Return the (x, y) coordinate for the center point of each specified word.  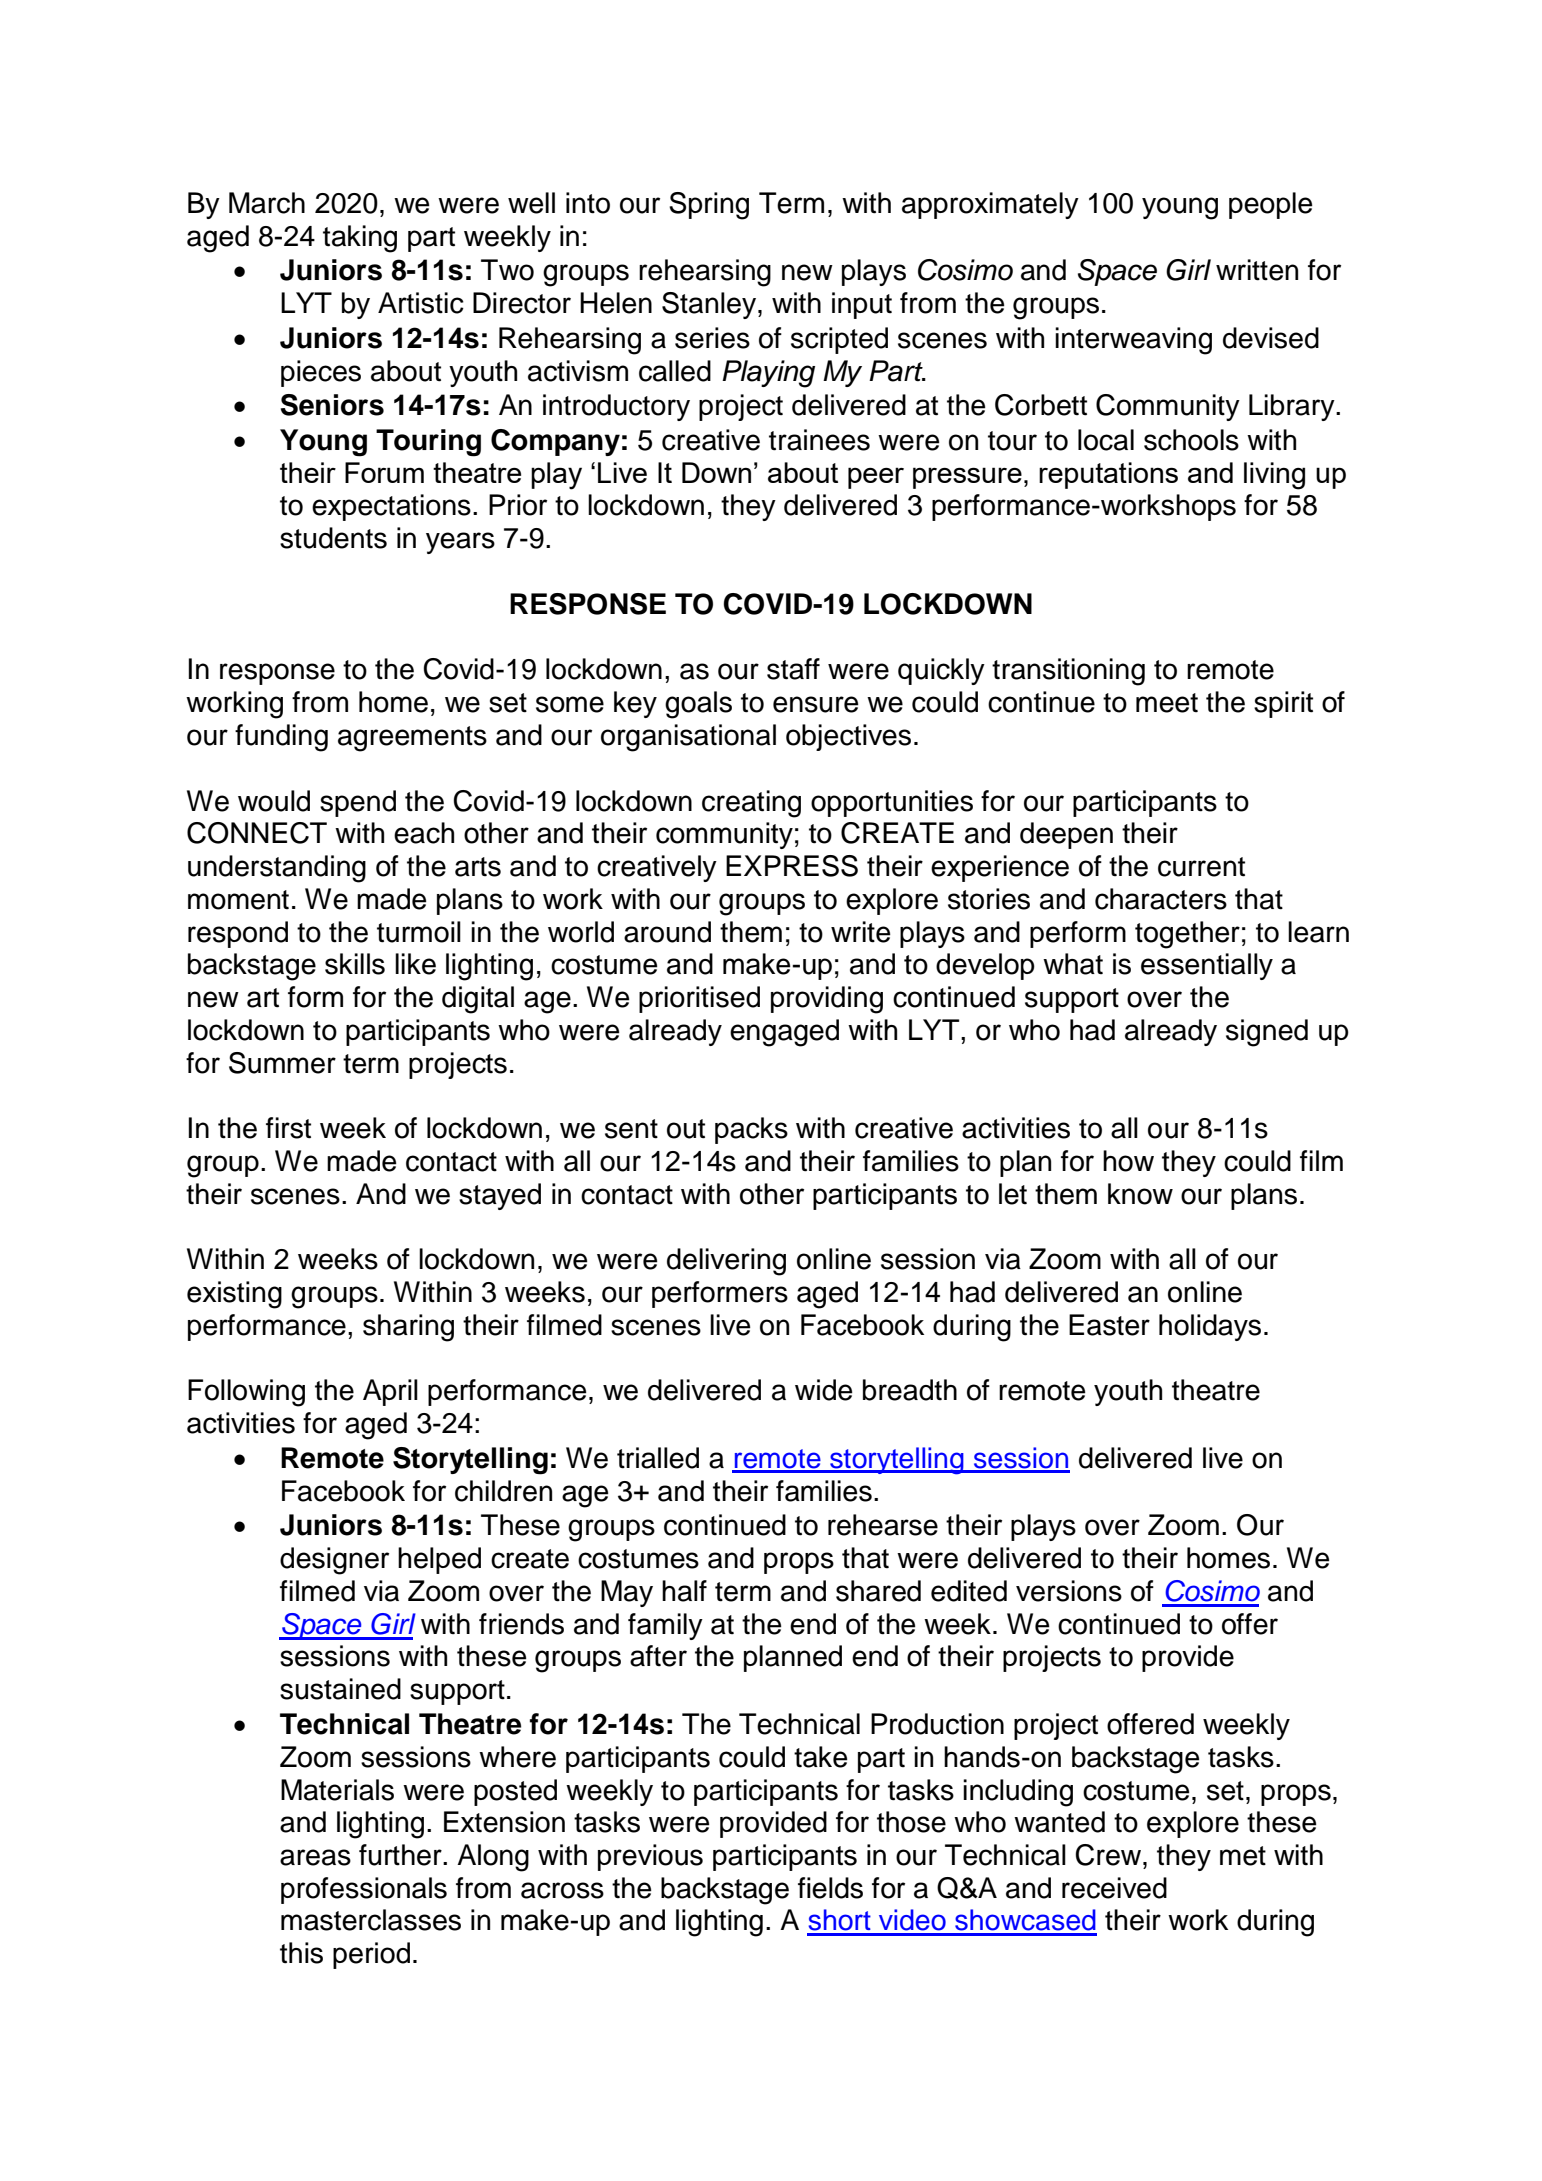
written (1257, 270)
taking (360, 239)
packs (751, 1130)
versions (1069, 1591)
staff (793, 669)
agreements (412, 739)
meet (1167, 703)
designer (334, 1561)
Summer (282, 1063)
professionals (364, 1890)
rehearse (883, 1525)
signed (1267, 1033)
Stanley (710, 305)
